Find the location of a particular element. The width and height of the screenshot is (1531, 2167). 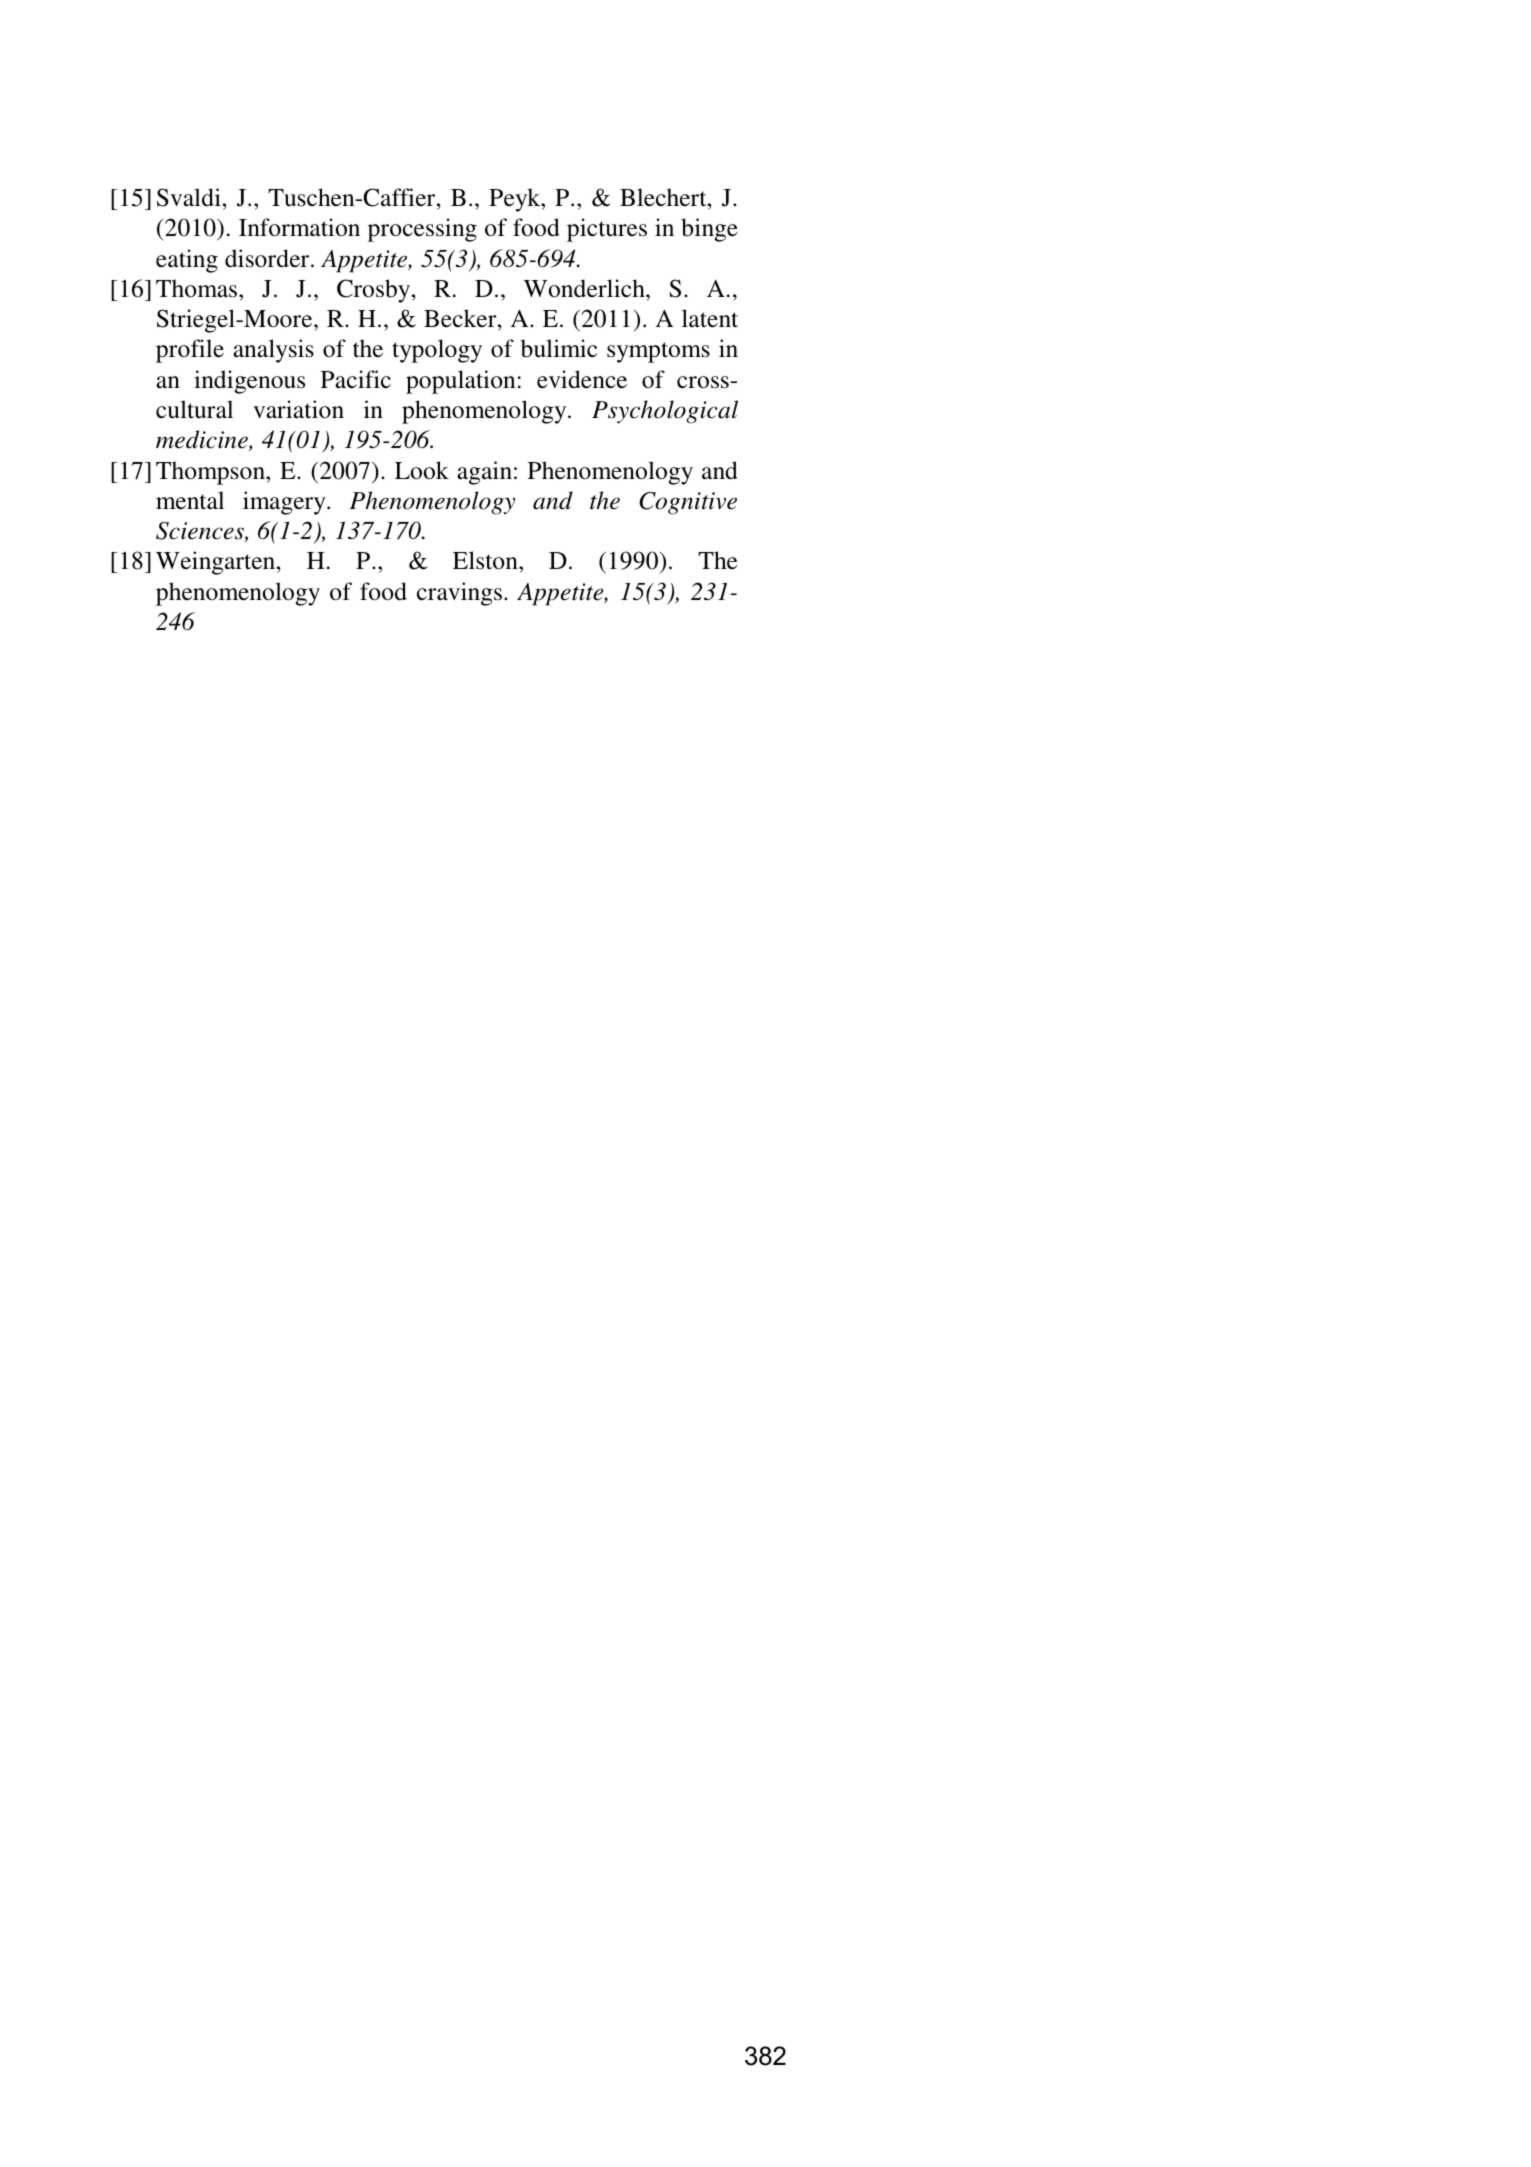

population is located at coordinates (460, 382).
